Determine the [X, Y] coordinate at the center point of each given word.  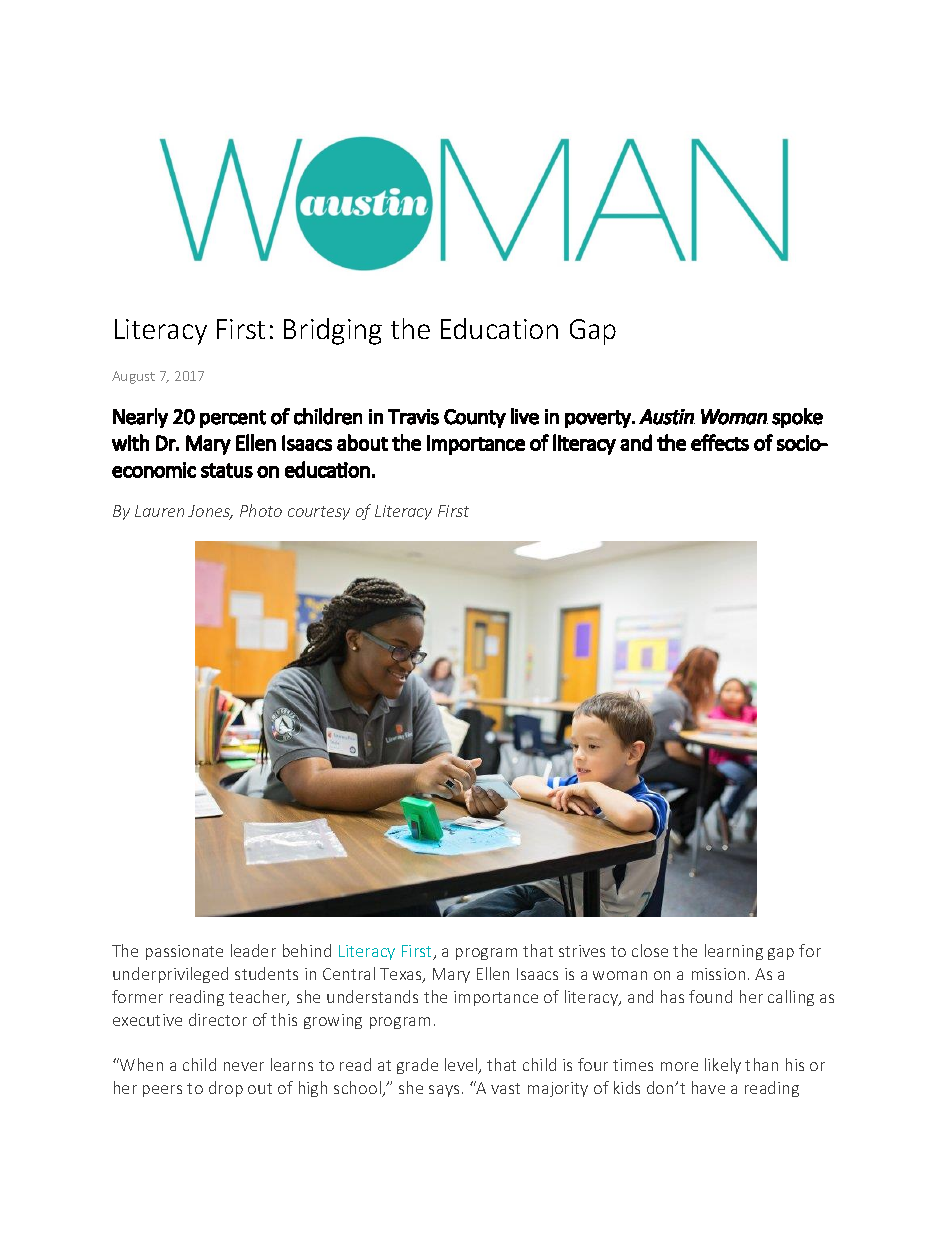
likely [723, 1066]
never [244, 1066]
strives [582, 951]
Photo [261, 510]
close [650, 950]
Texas [402, 975]
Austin [667, 417]
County [475, 418]
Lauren [159, 511]
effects [720, 442]
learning [734, 952]
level [462, 1066]
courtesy [319, 513]
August [133, 377]
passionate [184, 952]
